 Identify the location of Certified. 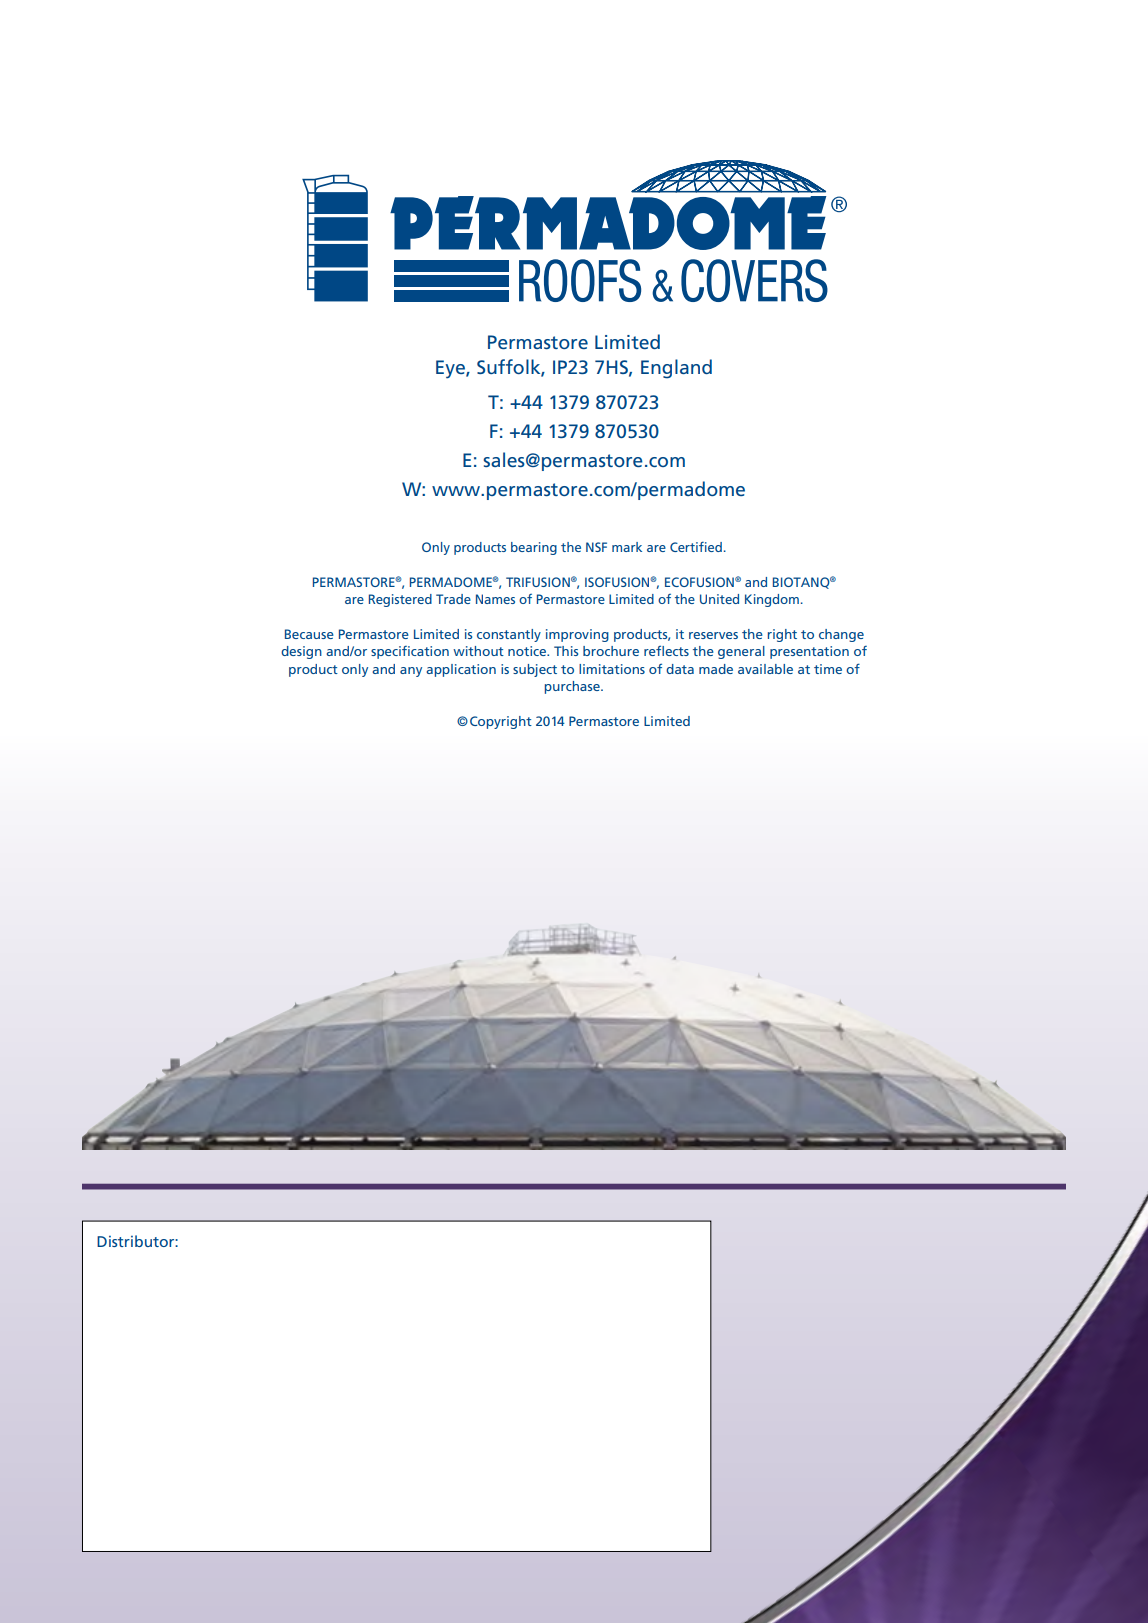
(696, 546).
